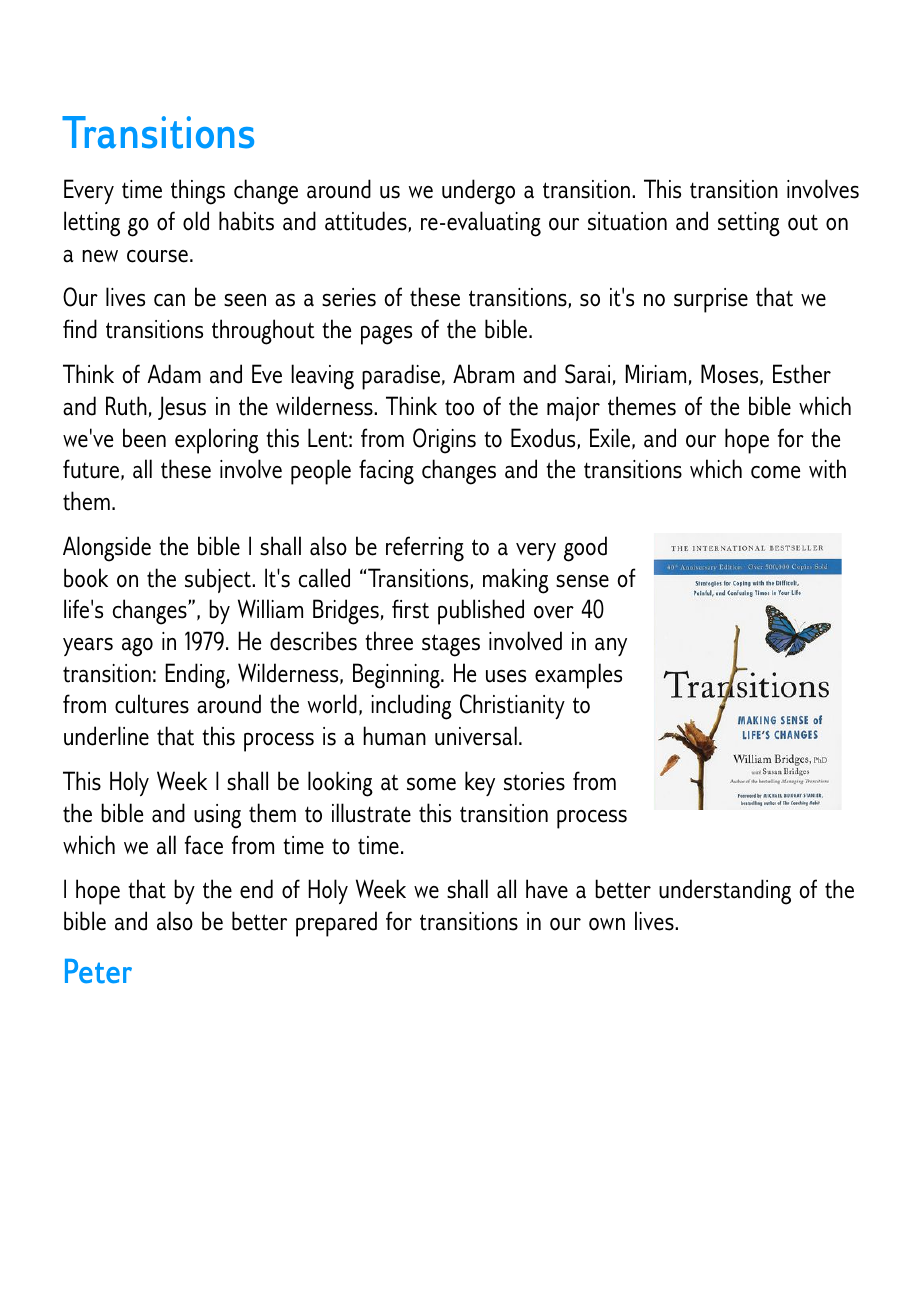  What do you see at coordinates (749, 224) in the page?
I see `setting` at bounding box center [749, 224].
